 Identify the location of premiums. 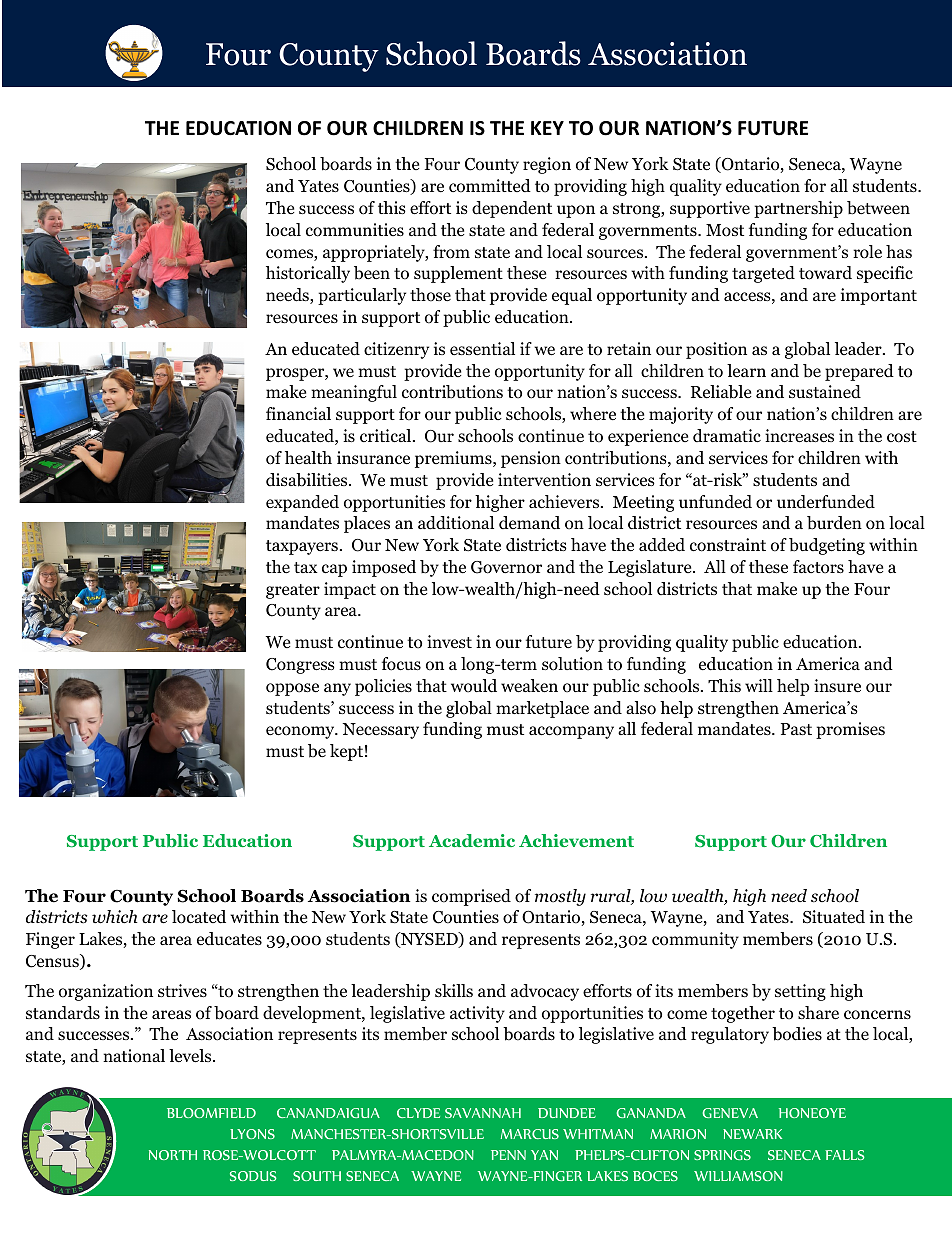
(454, 459).
